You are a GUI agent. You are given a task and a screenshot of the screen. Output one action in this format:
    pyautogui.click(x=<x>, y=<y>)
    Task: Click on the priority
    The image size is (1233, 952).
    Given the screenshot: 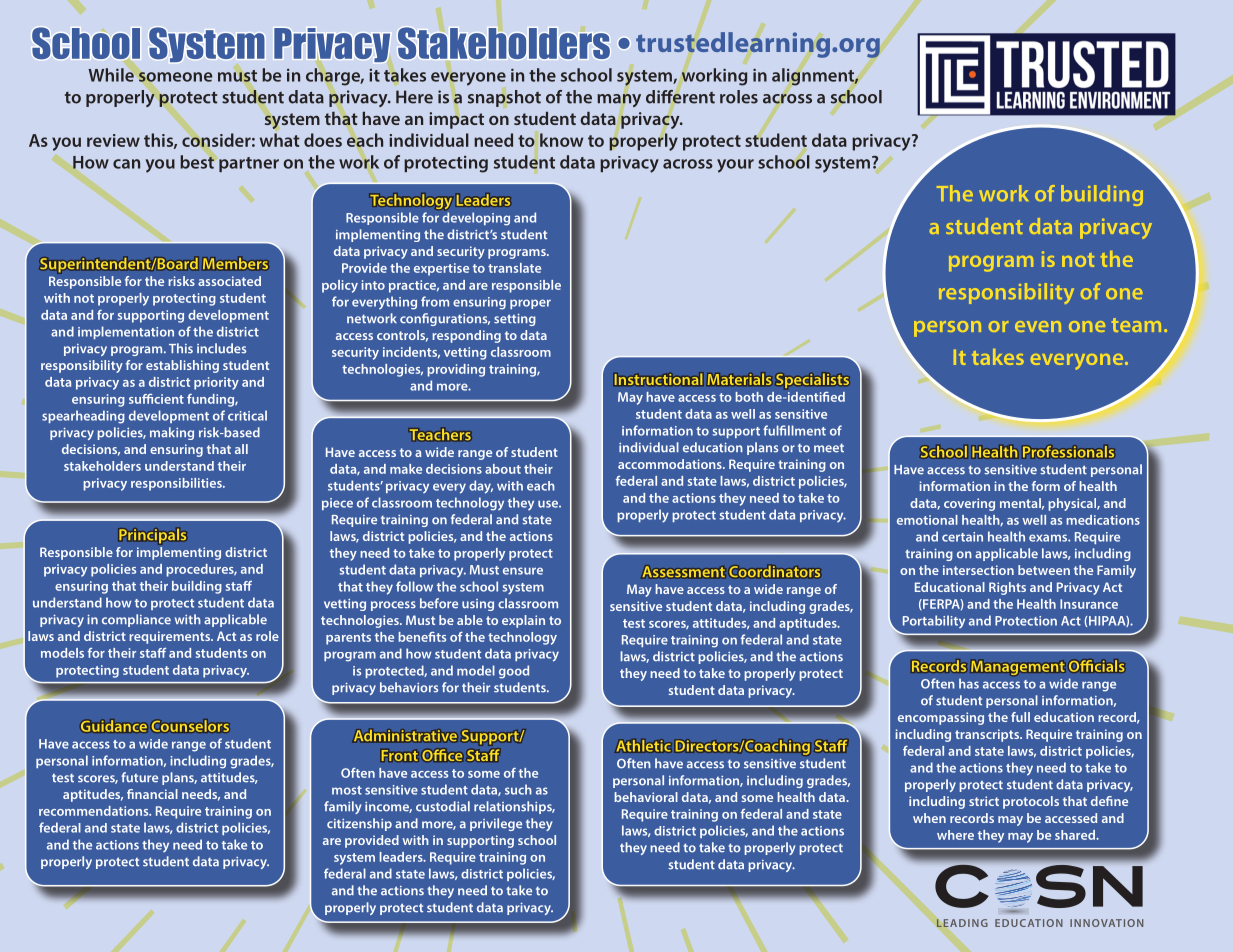 What is the action you would take?
    pyautogui.click(x=216, y=383)
